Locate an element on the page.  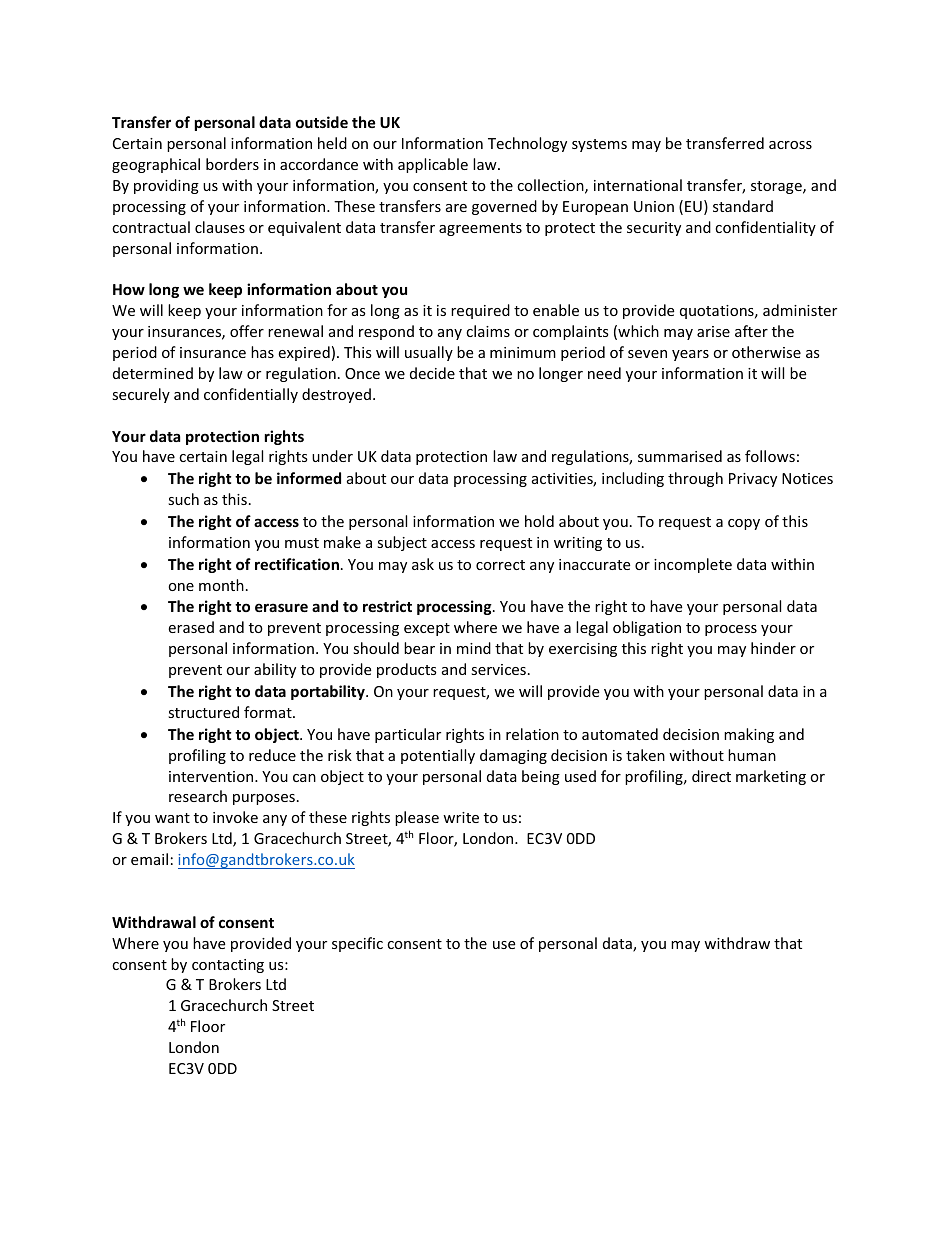
contacting is located at coordinates (228, 966).
